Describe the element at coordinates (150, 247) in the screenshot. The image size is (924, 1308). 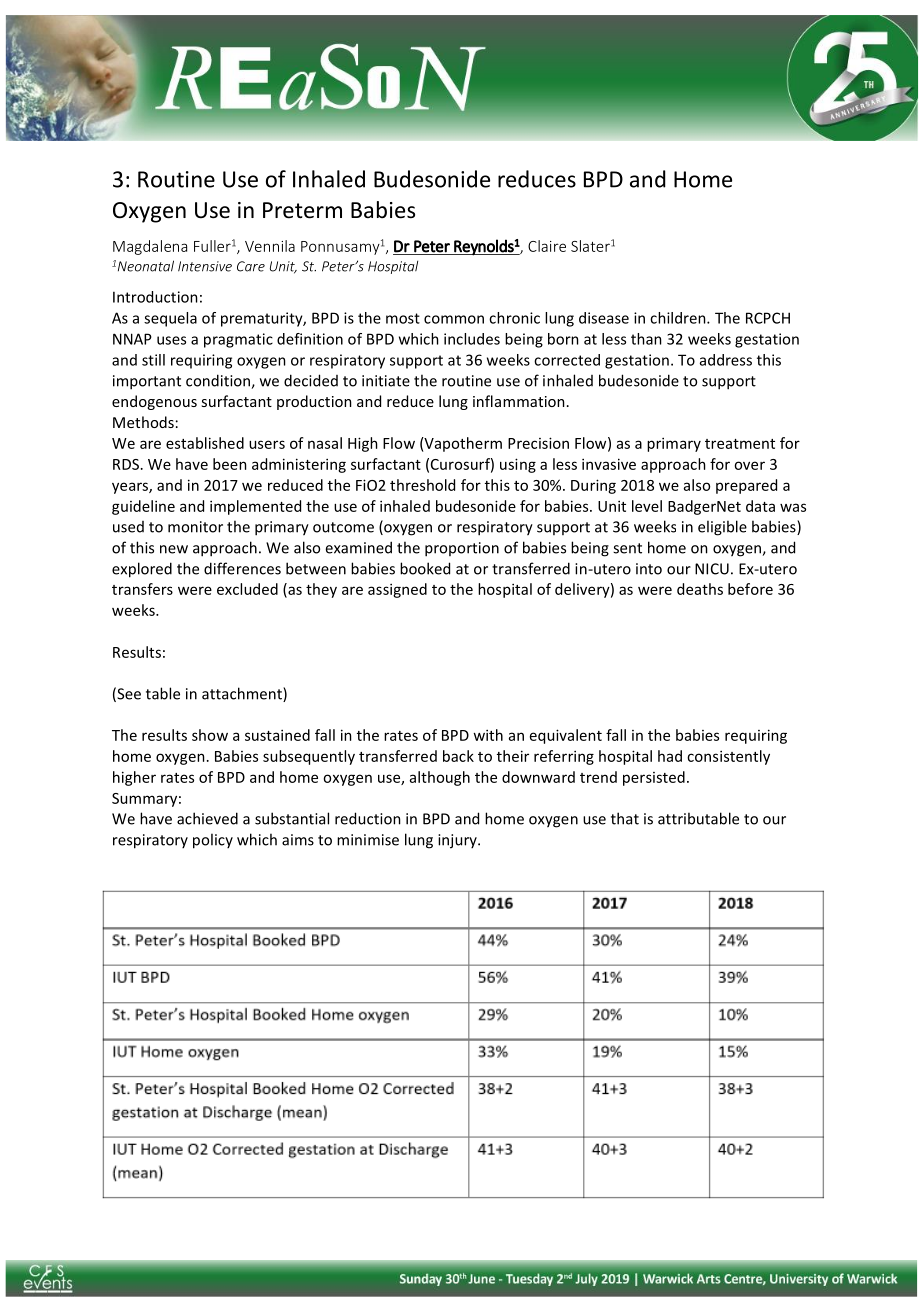
I see `Magdalena` at that location.
